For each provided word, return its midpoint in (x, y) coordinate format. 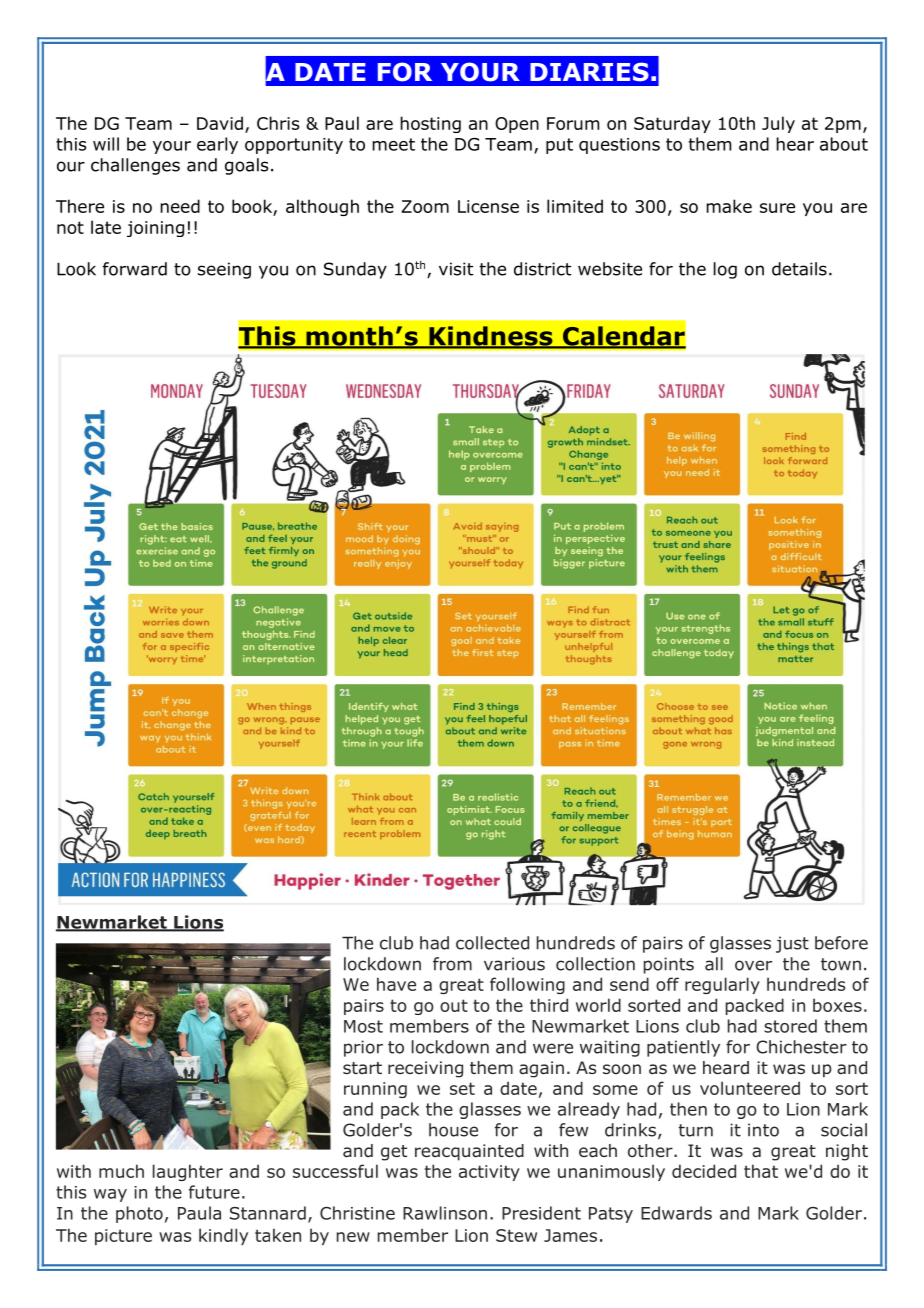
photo (139, 1214)
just (792, 944)
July (778, 124)
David (220, 123)
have (396, 984)
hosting (430, 124)
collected (492, 943)
